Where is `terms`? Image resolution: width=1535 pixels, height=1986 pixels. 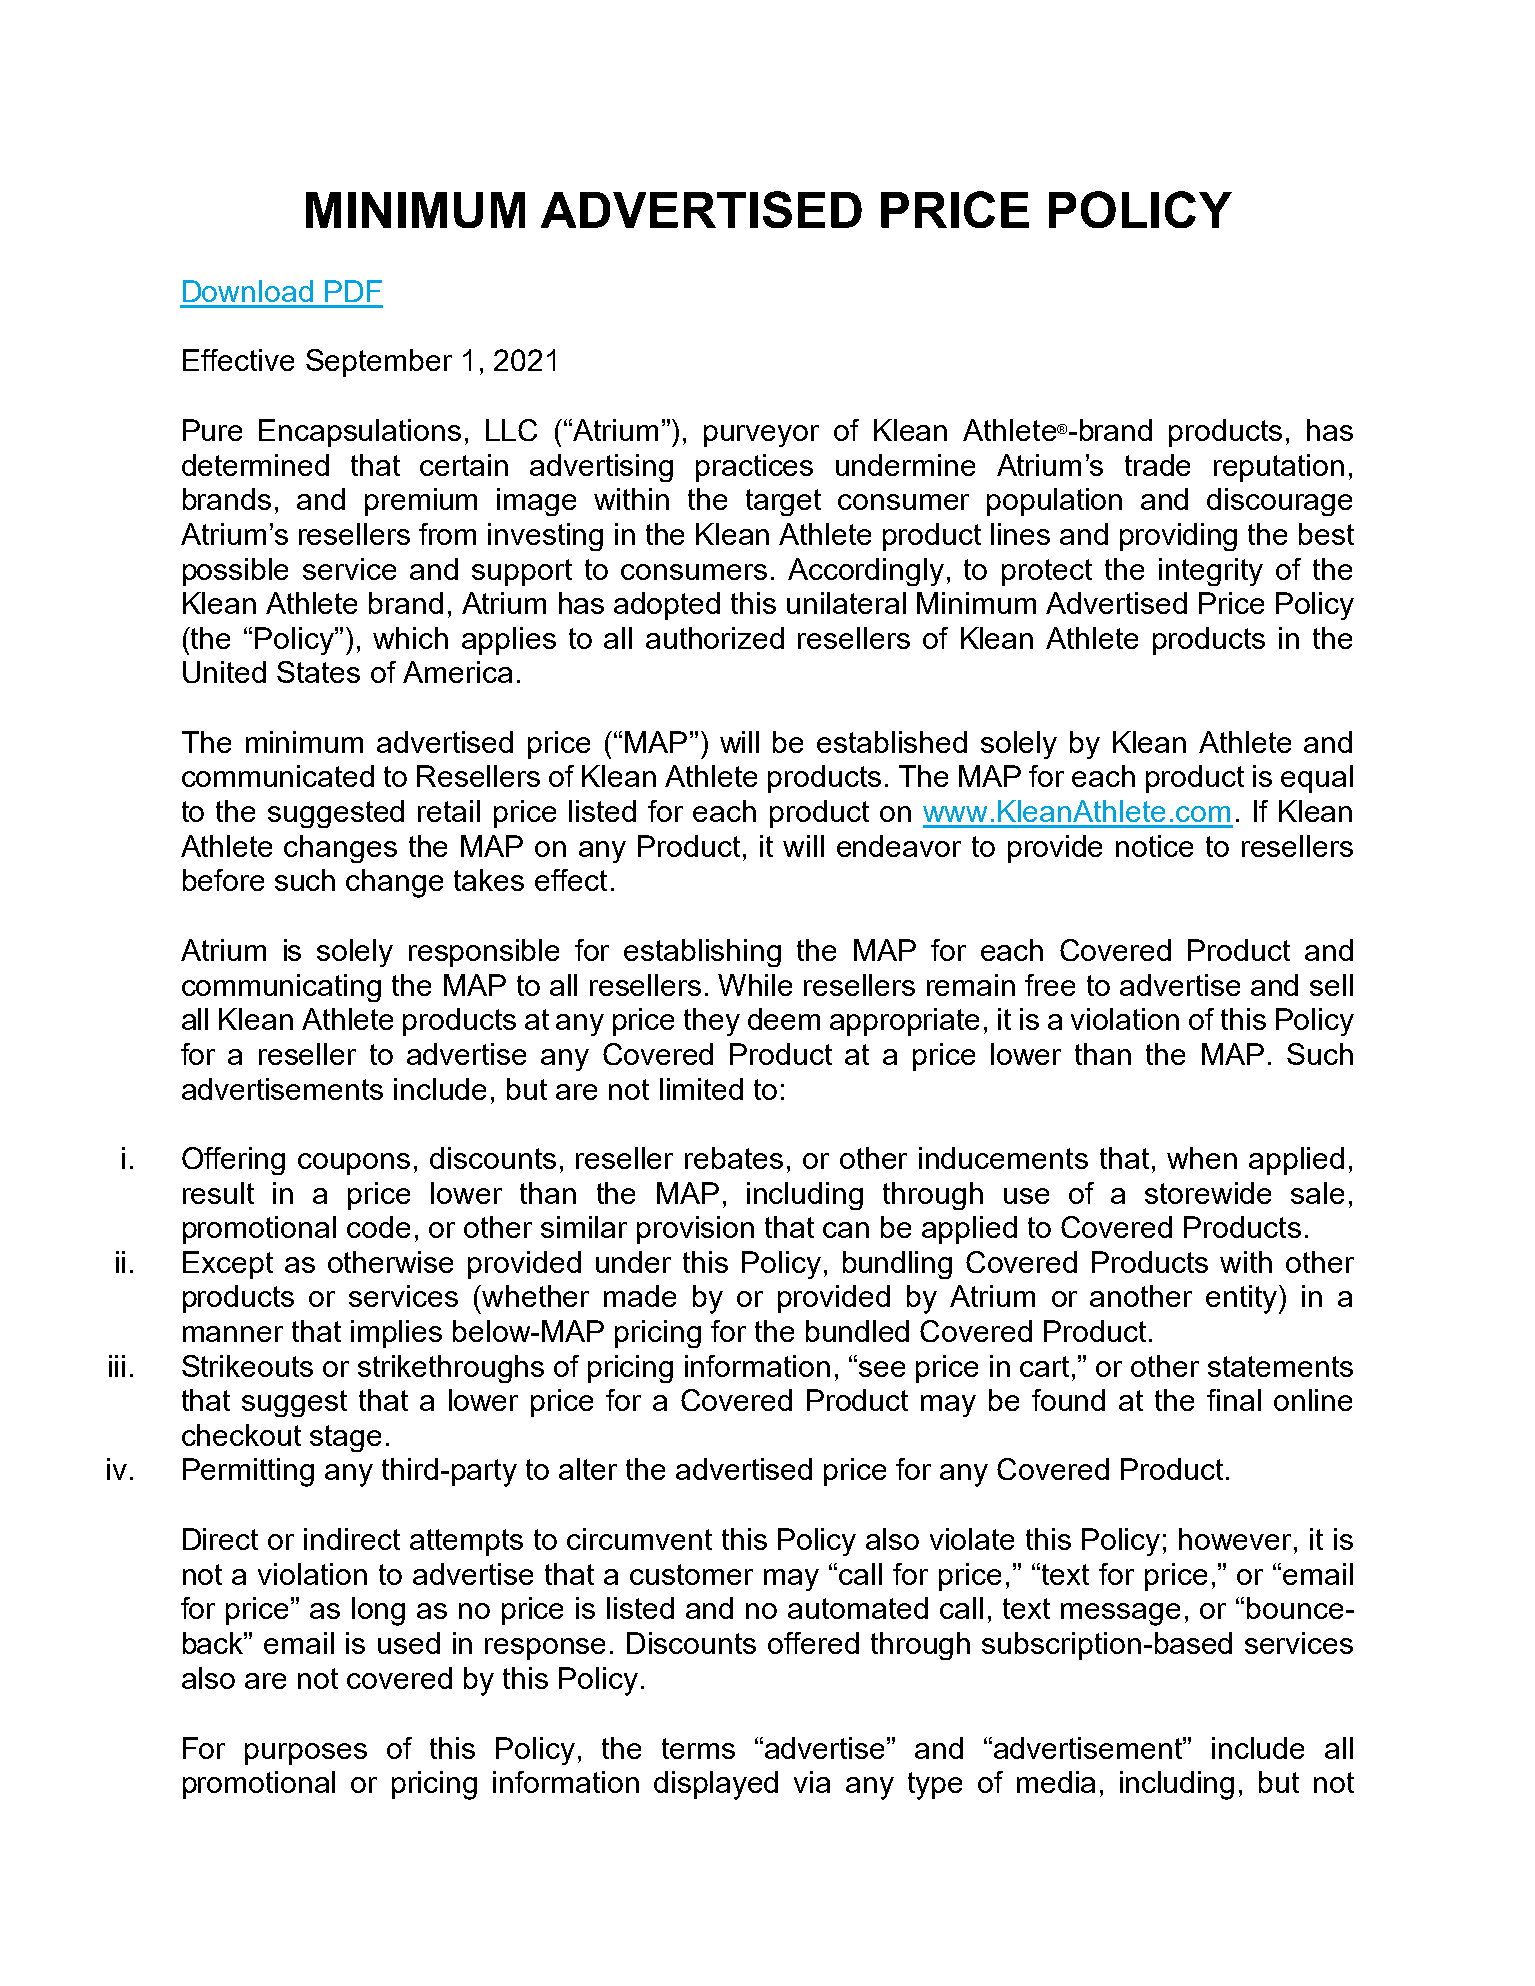 terms is located at coordinates (698, 1748).
